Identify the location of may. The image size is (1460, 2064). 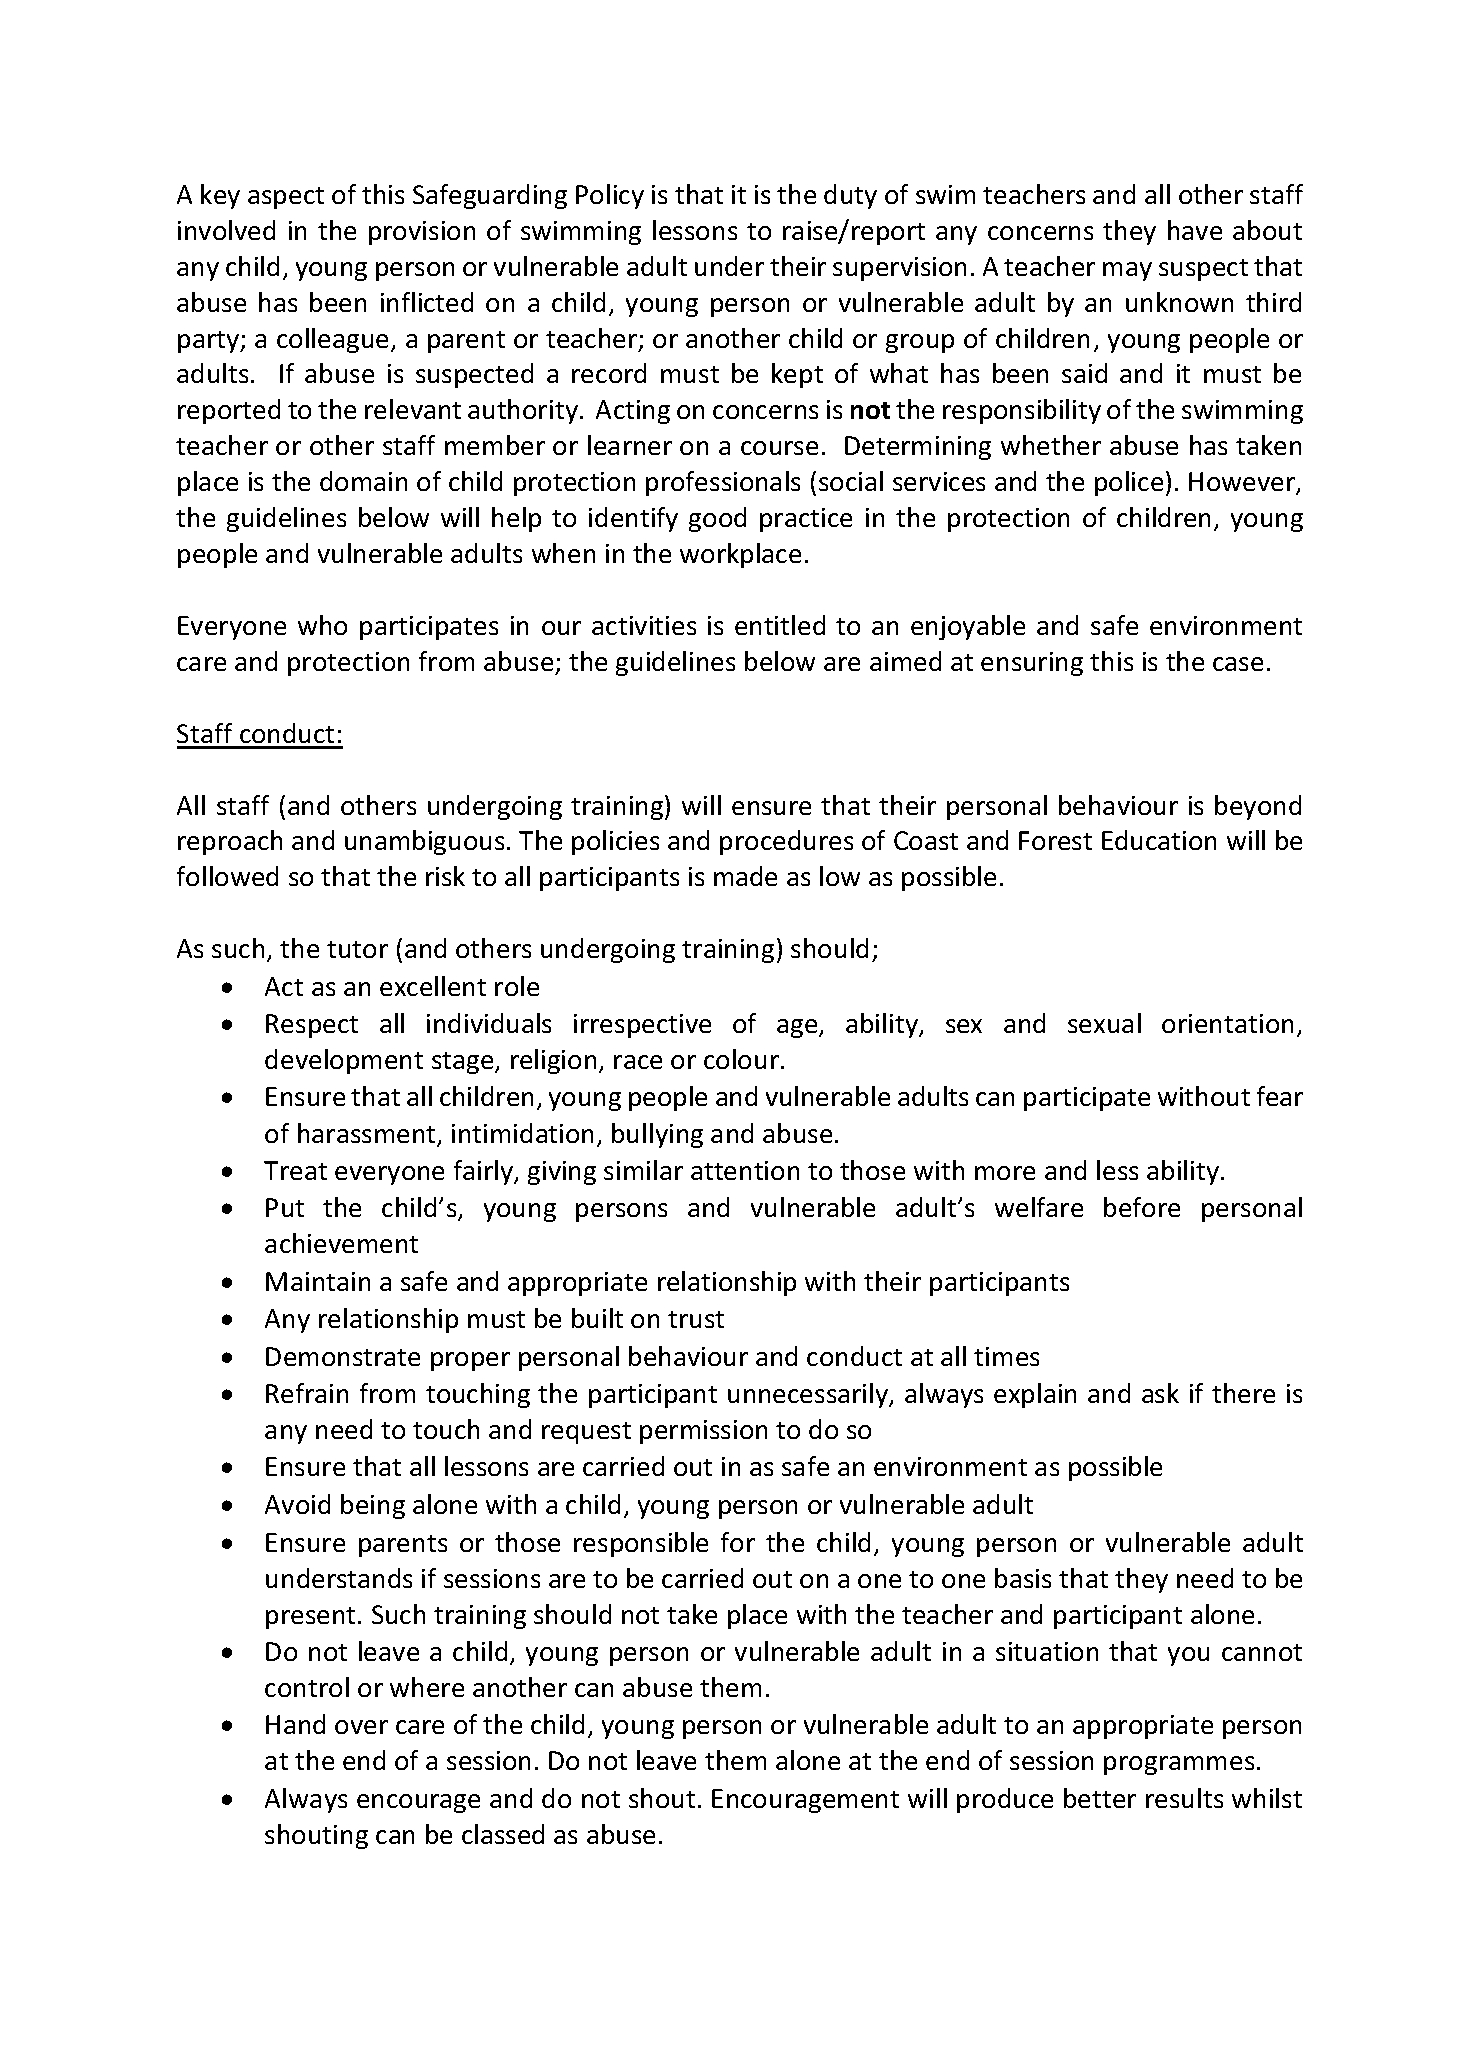
(1127, 271).
